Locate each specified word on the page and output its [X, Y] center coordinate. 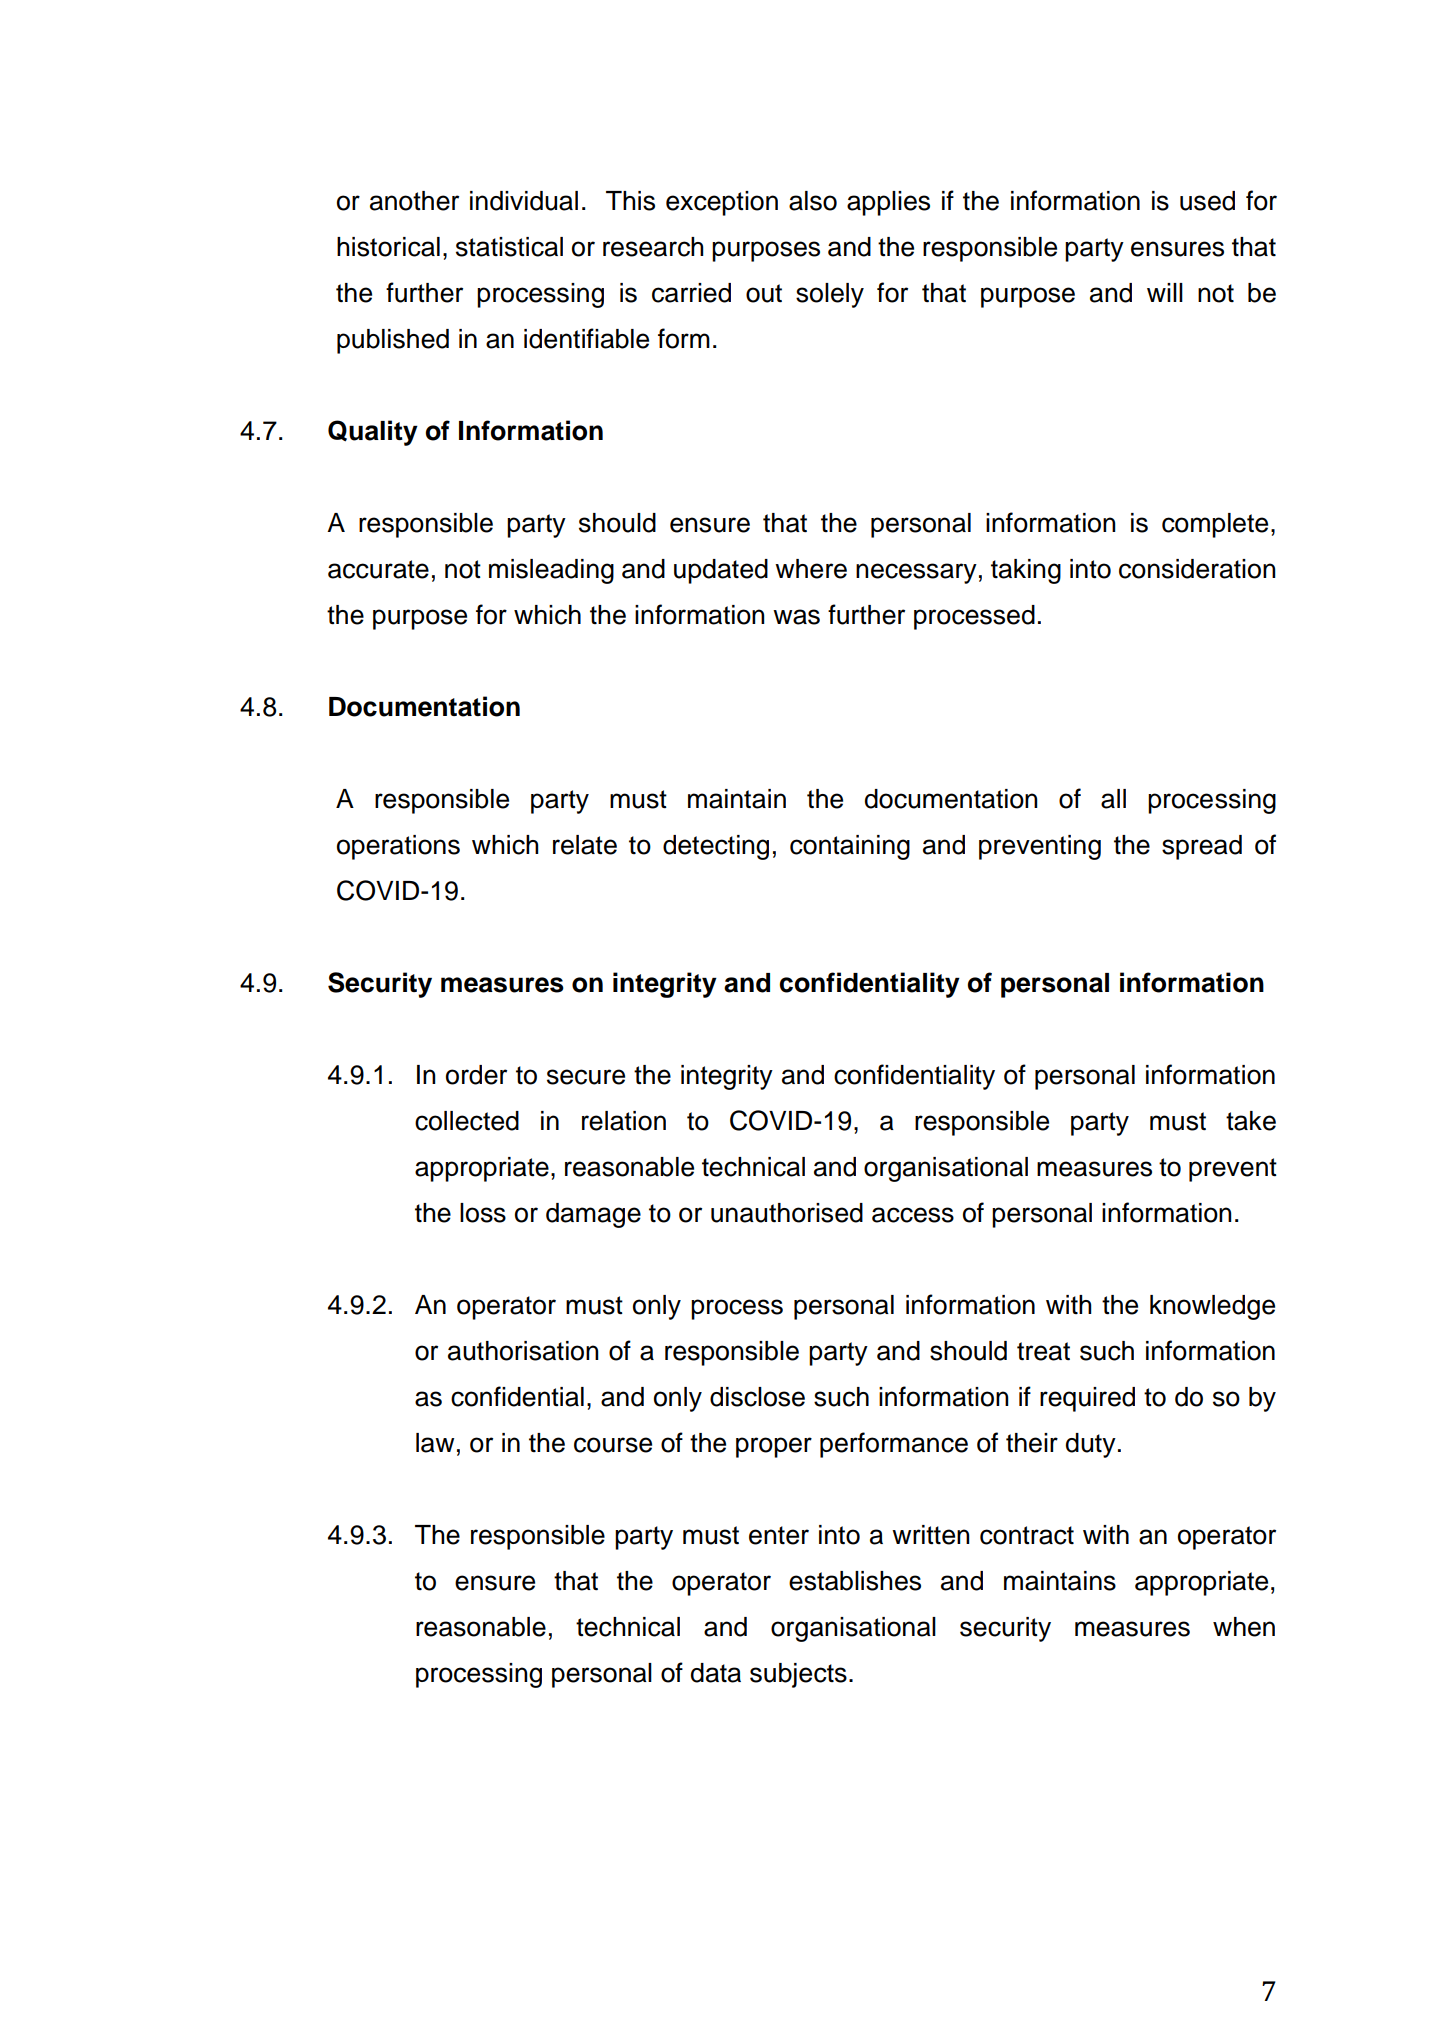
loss [483, 1213]
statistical [509, 247]
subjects [798, 1675]
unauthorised [787, 1213]
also [813, 201]
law [435, 1443]
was [796, 617]
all [1113, 799]
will [1165, 292]
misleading [551, 571]
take [1251, 1121]
